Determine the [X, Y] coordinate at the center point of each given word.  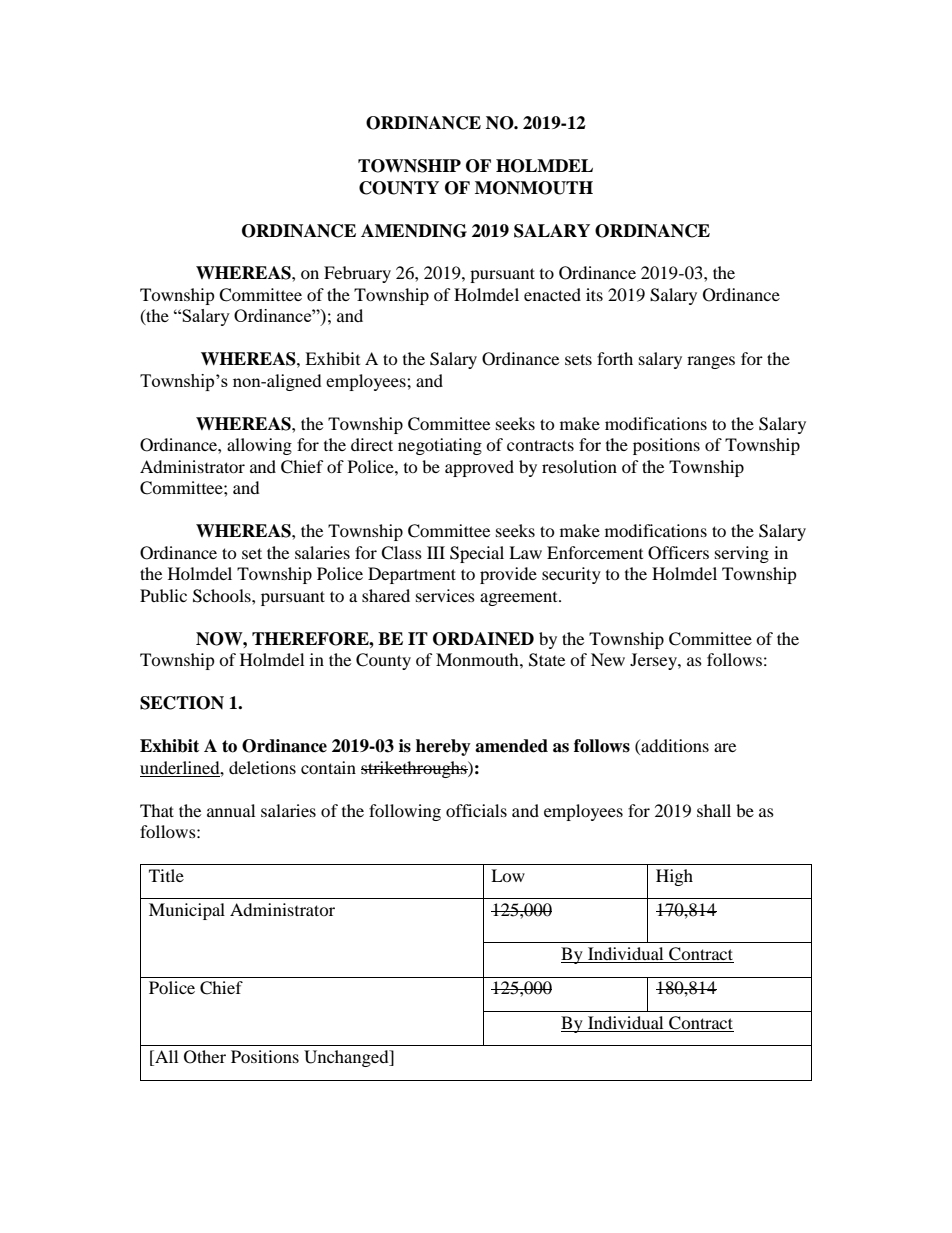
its [594, 294]
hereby [443, 747]
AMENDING [414, 231]
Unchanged [347, 1058]
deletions [262, 767]
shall [714, 810]
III [436, 552]
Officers [678, 553]
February [357, 274]
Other [205, 1057]
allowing [259, 446]
